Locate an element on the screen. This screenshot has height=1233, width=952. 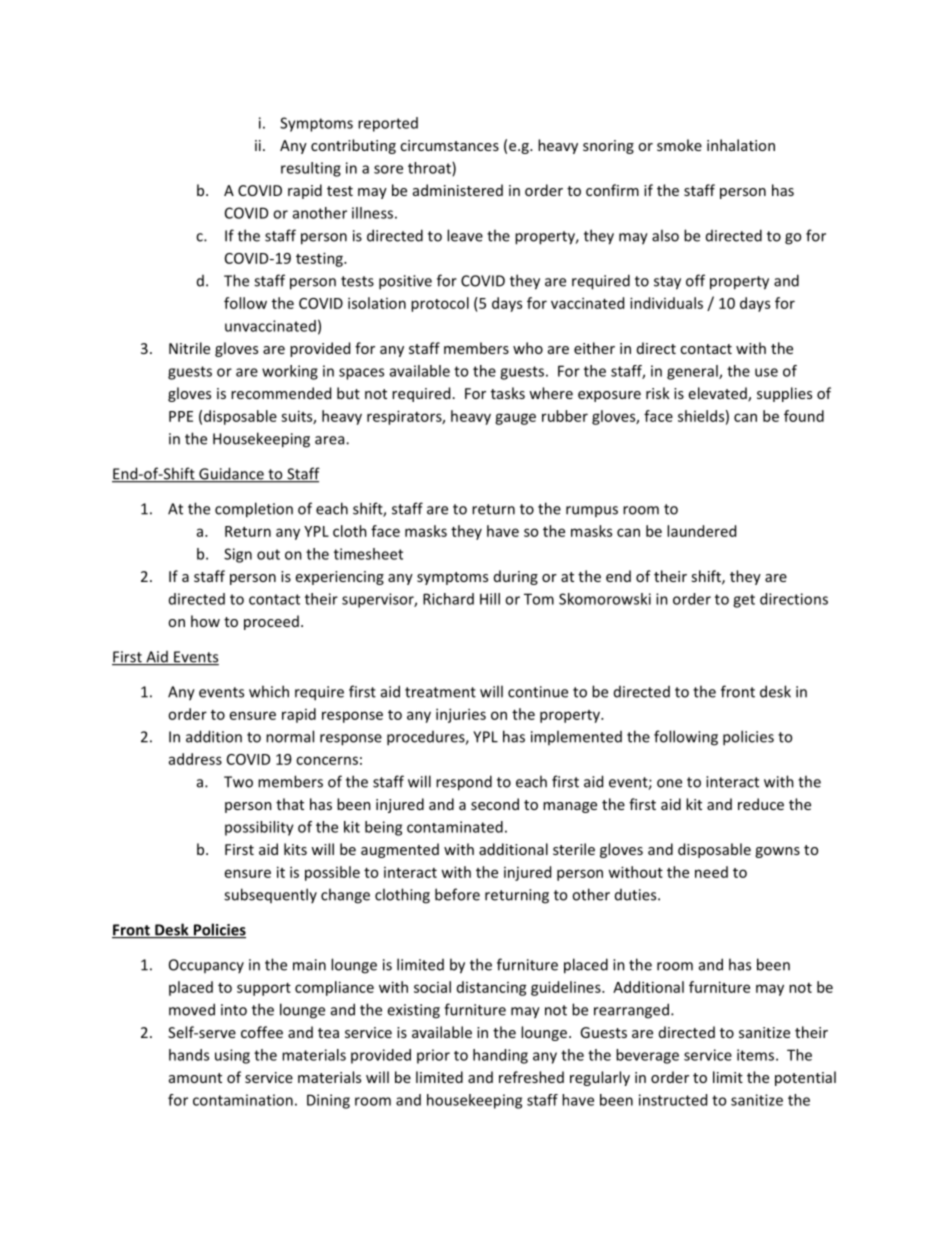
recommended is located at coordinates (281, 393).
